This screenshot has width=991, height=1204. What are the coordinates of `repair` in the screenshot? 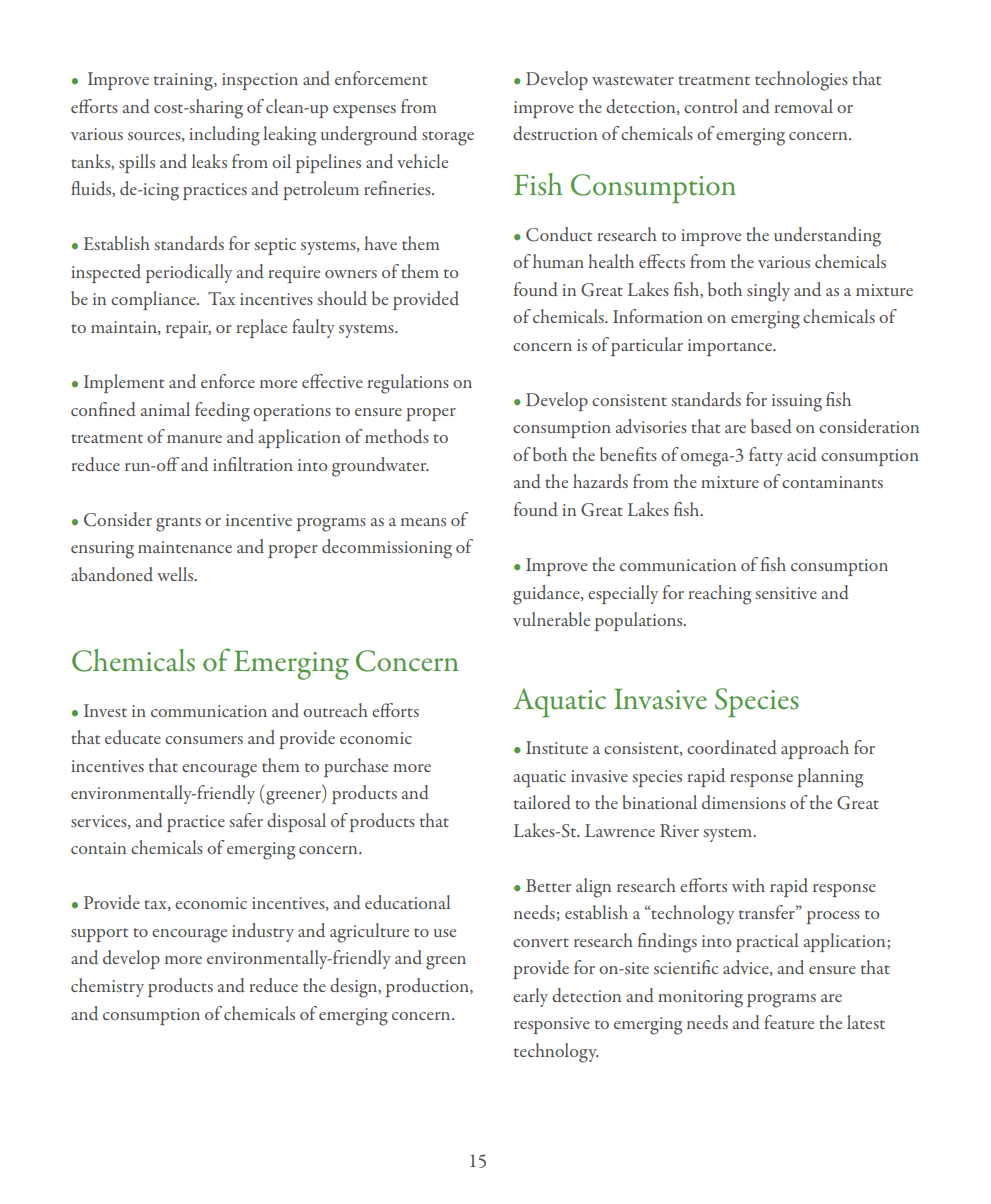 It's located at (188, 329).
